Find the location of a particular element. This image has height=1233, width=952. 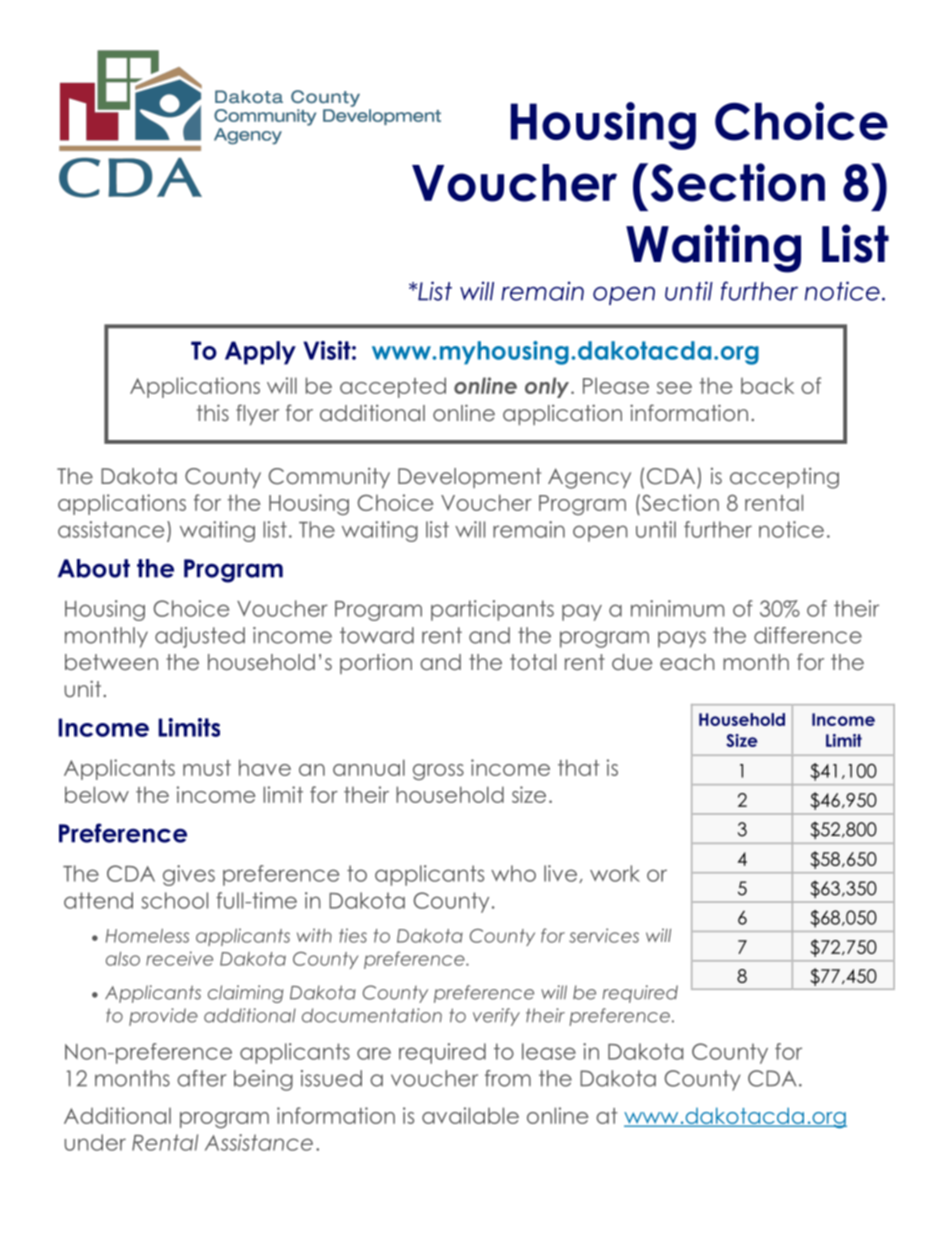

About is located at coordinates (94, 568).
